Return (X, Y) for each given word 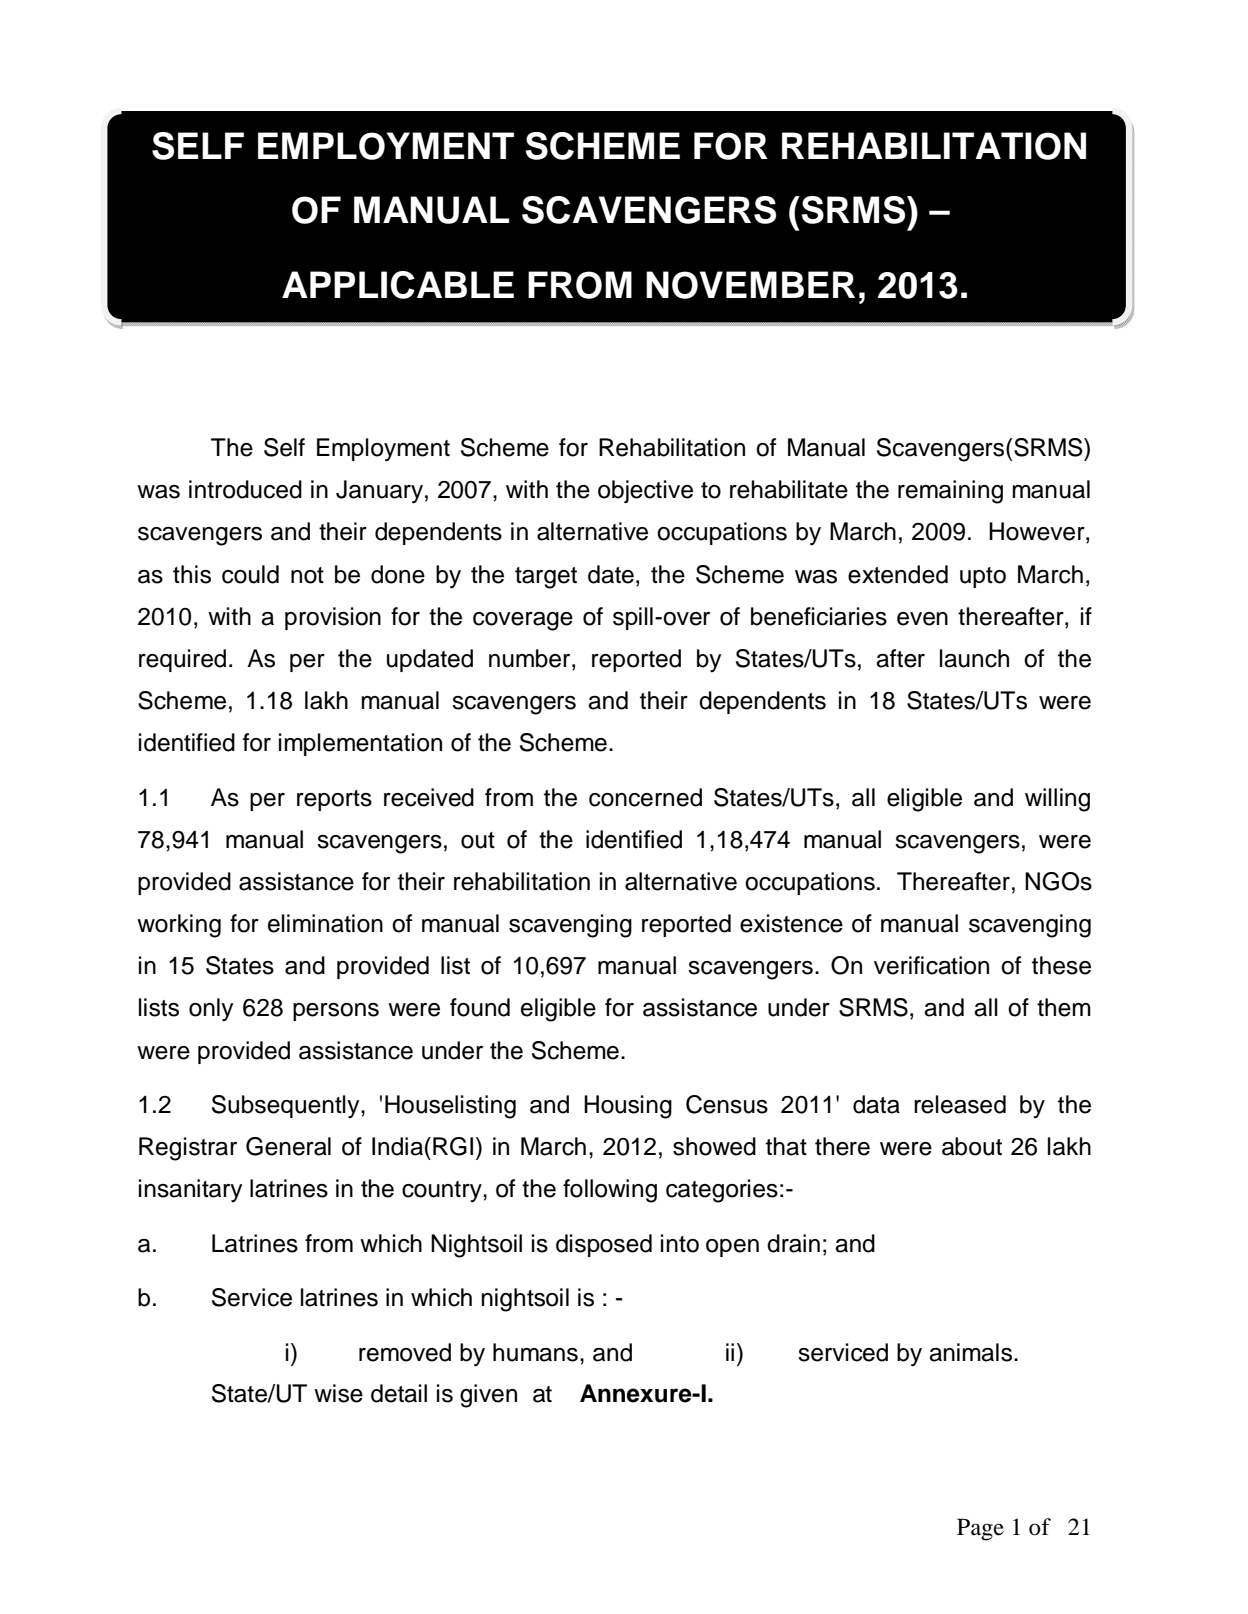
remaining (950, 492)
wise (338, 1393)
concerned (645, 797)
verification (931, 965)
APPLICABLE (398, 285)
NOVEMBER (750, 285)
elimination (325, 923)
